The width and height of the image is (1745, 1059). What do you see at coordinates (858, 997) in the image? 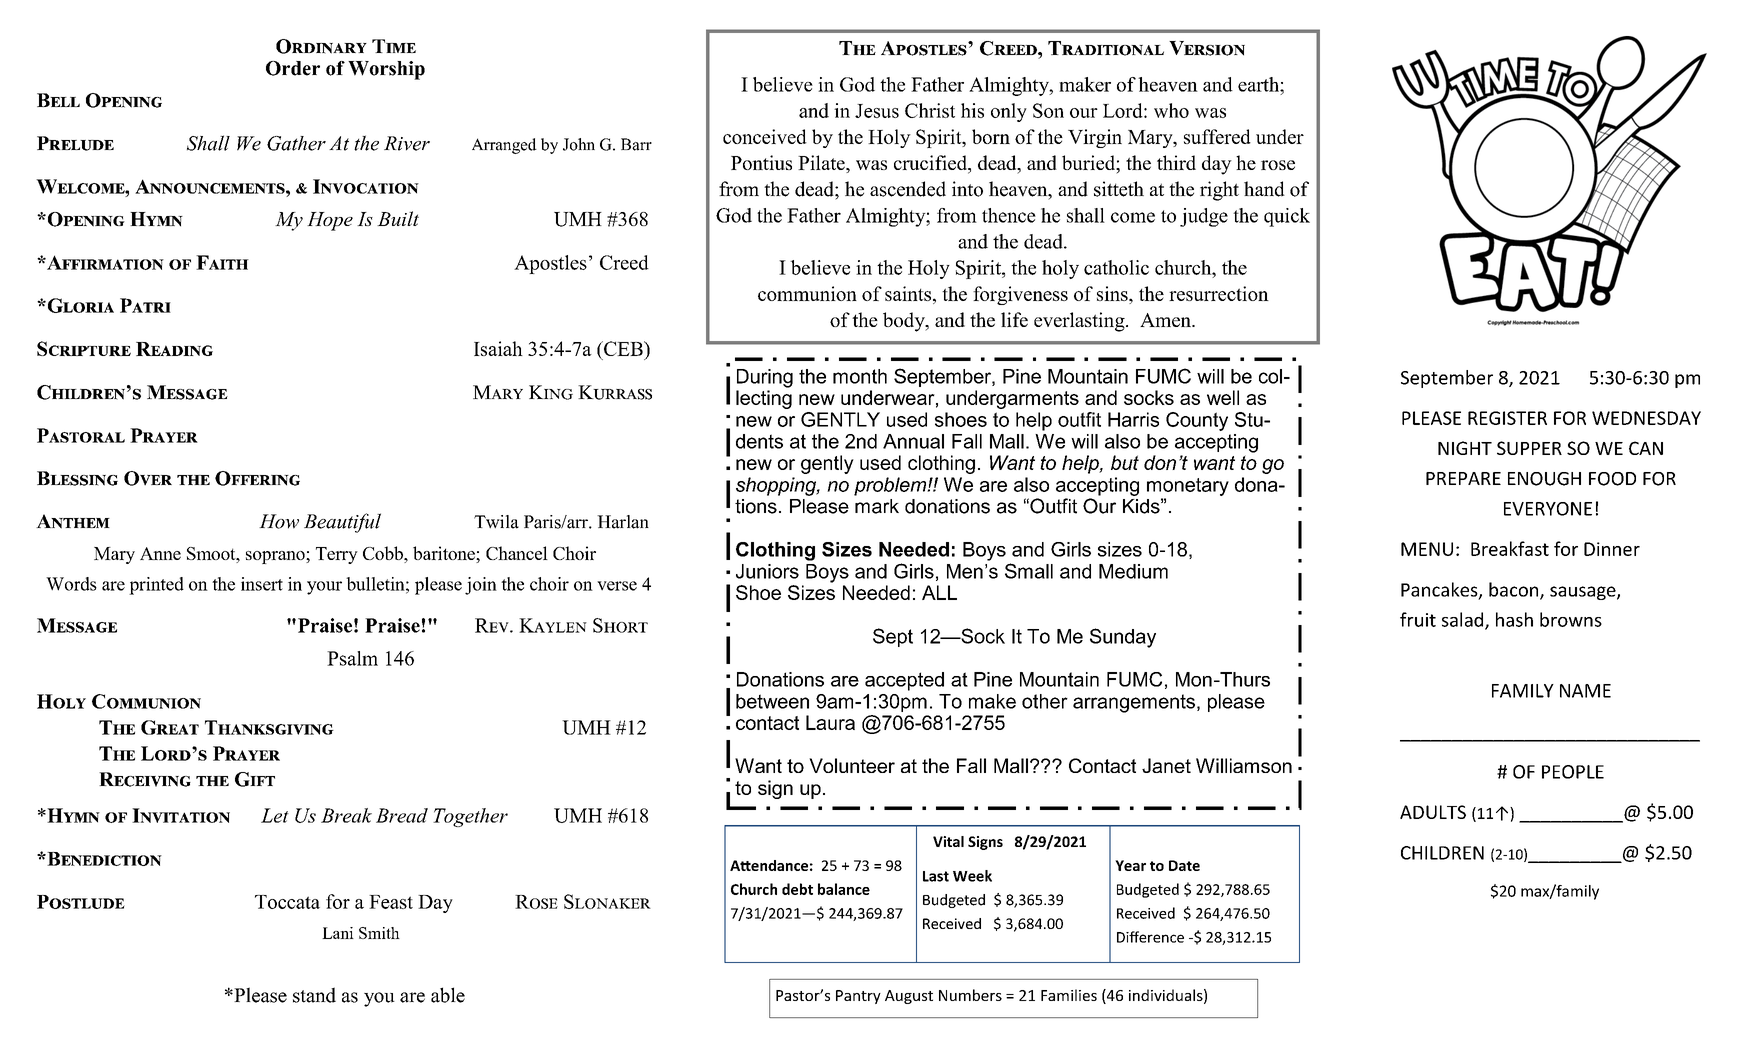
I see `Pantry` at bounding box center [858, 997].
